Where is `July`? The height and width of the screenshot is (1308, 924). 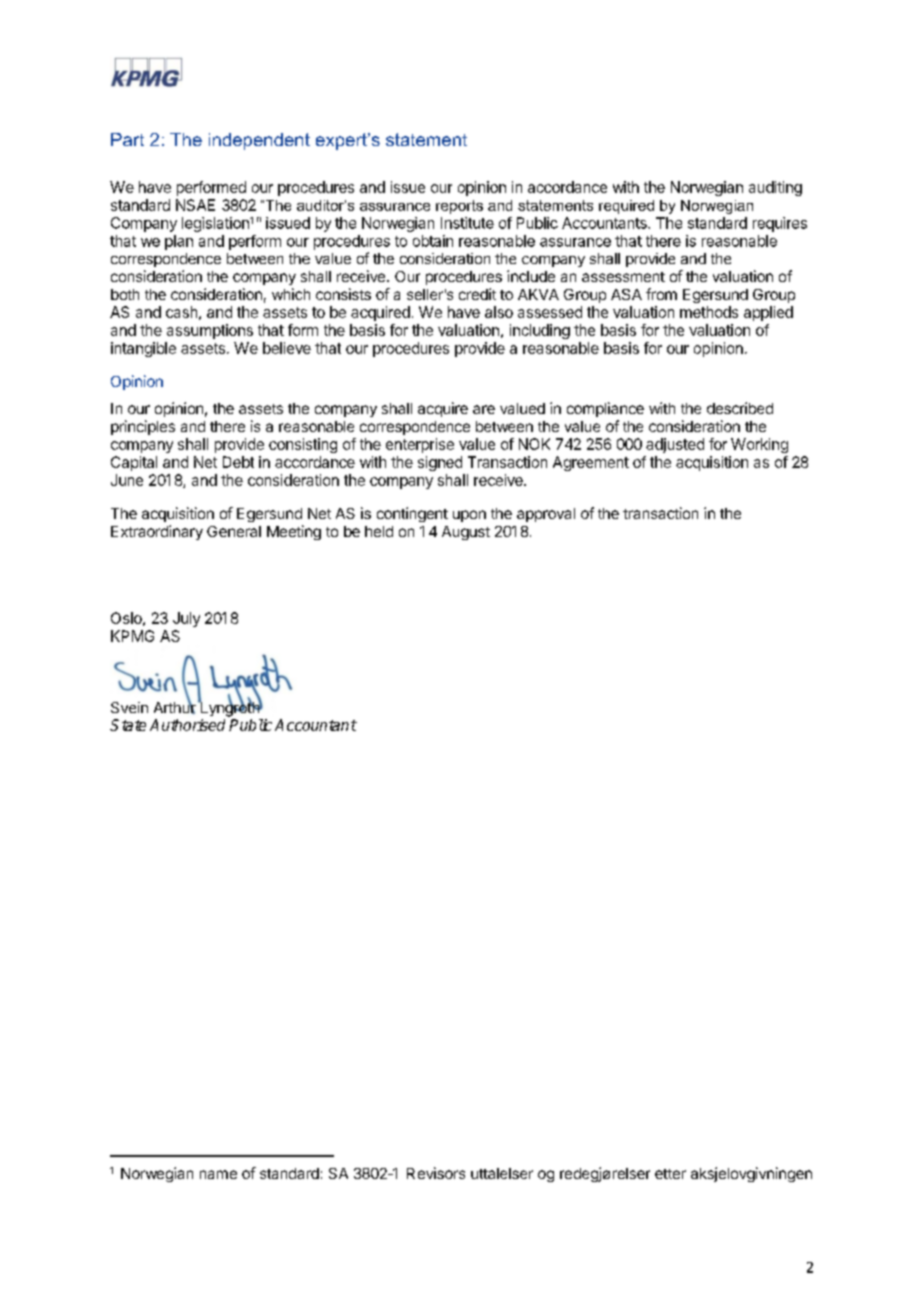 July is located at coordinates (186, 619).
